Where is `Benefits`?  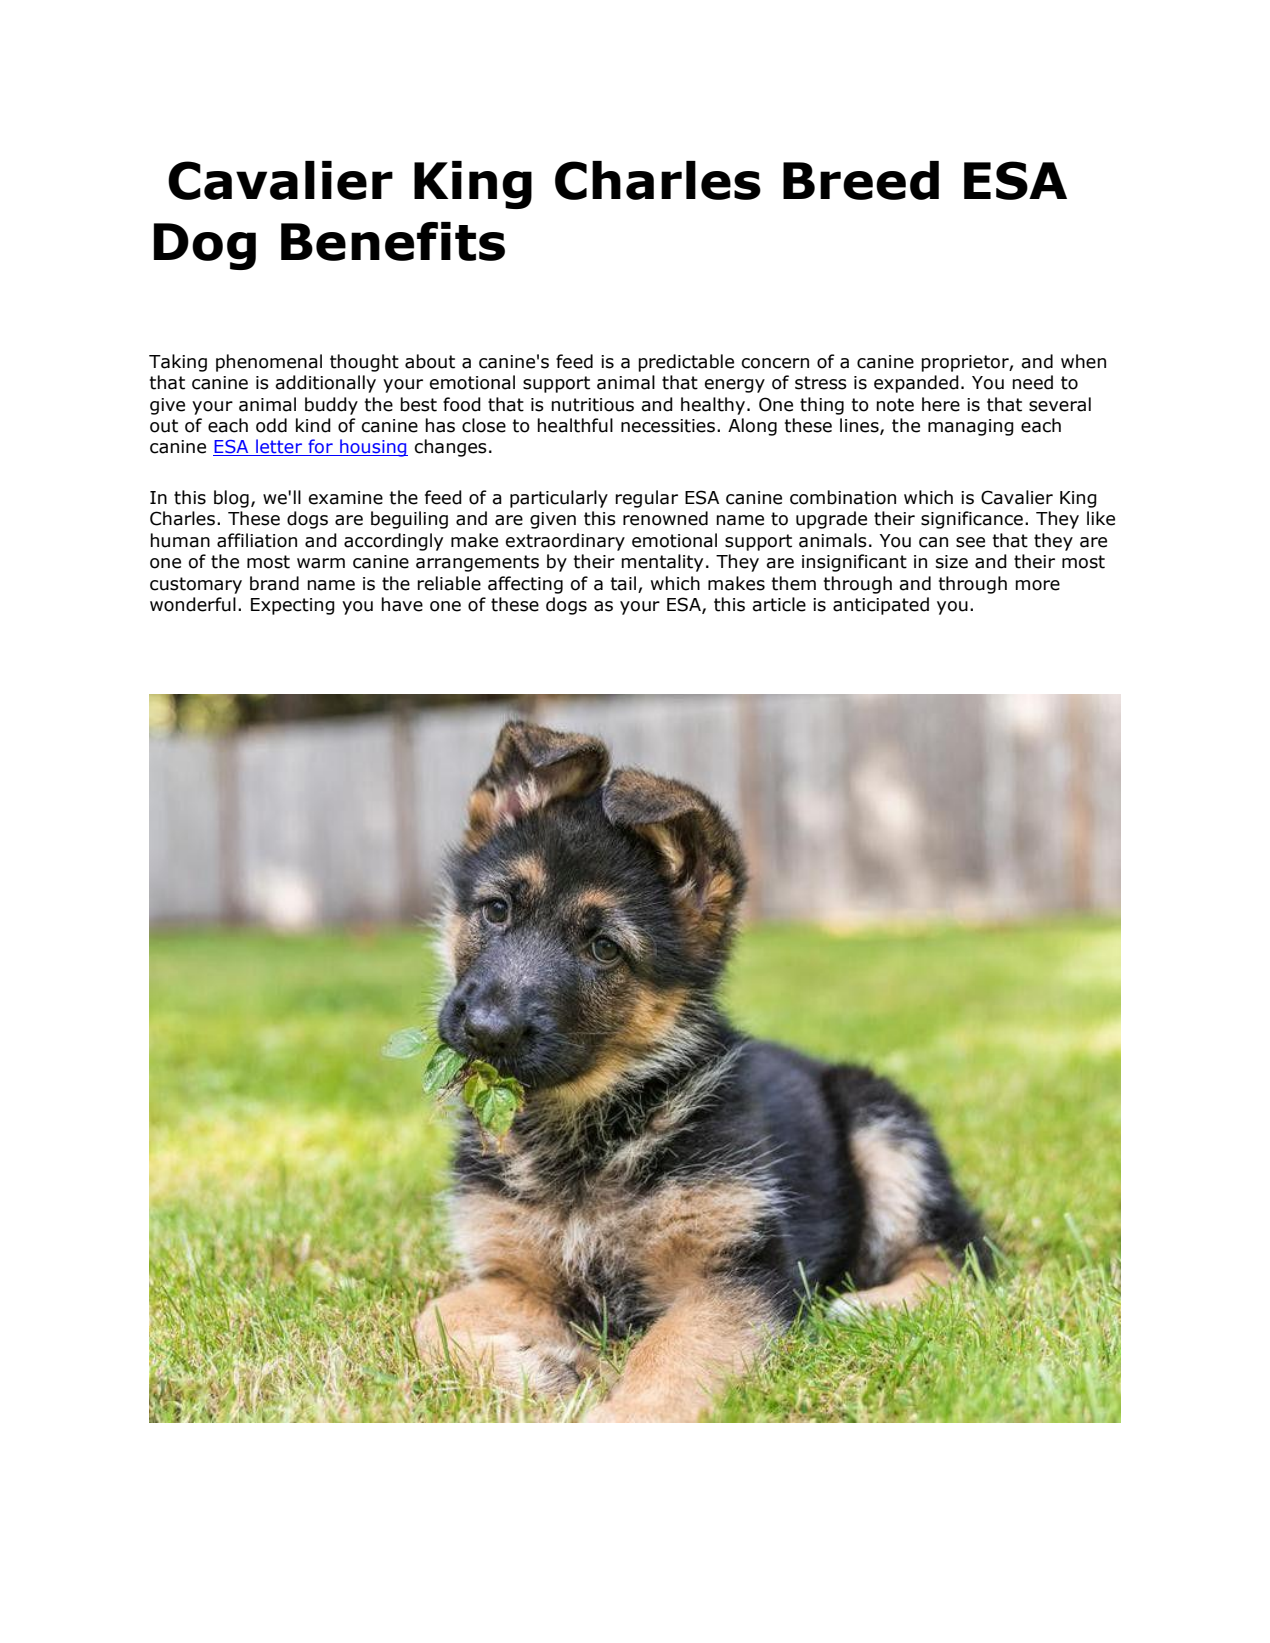
Benefits is located at coordinates (393, 241).
